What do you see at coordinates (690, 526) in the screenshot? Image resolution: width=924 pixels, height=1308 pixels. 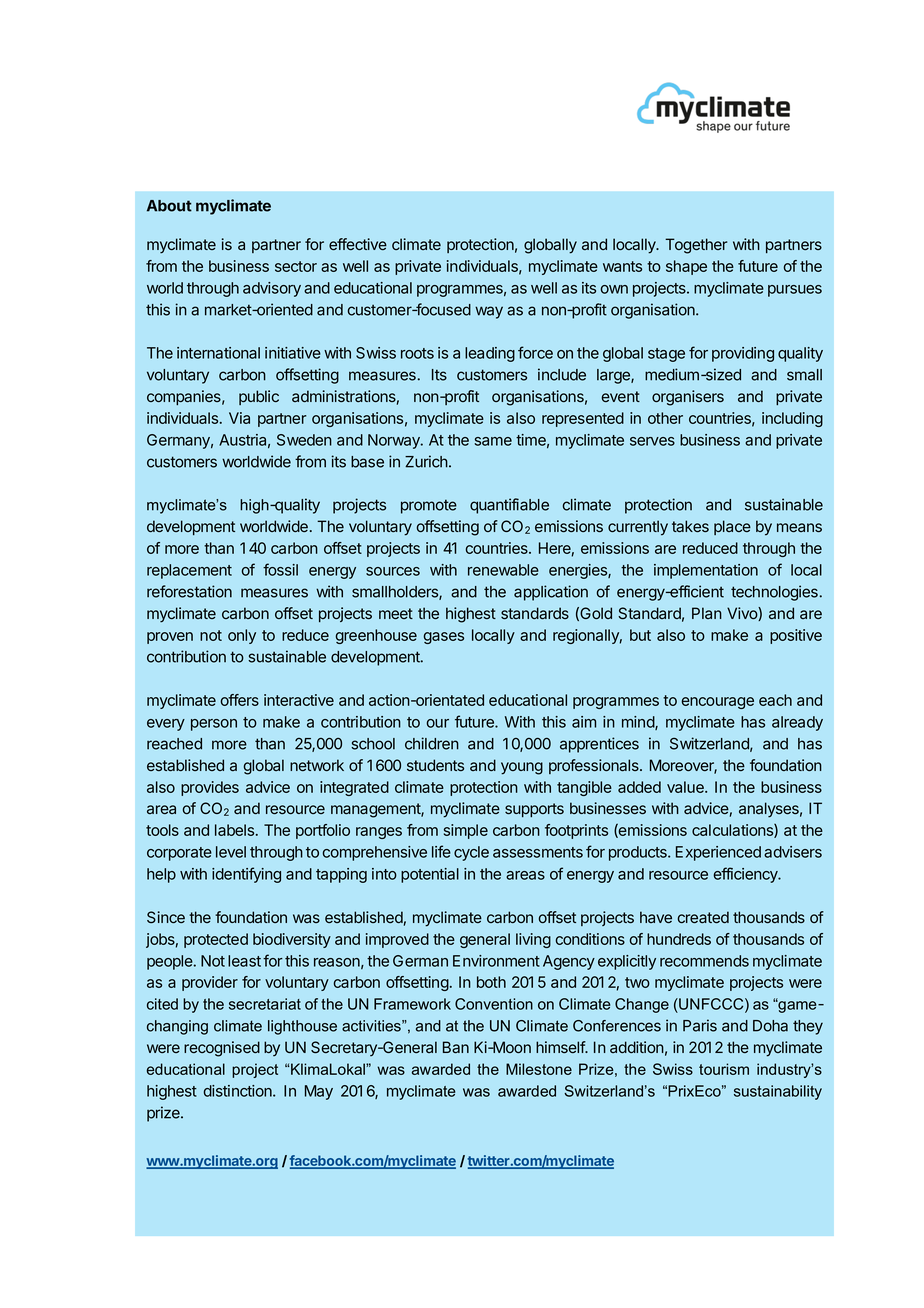 I see `takes` at bounding box center [690, 526].
